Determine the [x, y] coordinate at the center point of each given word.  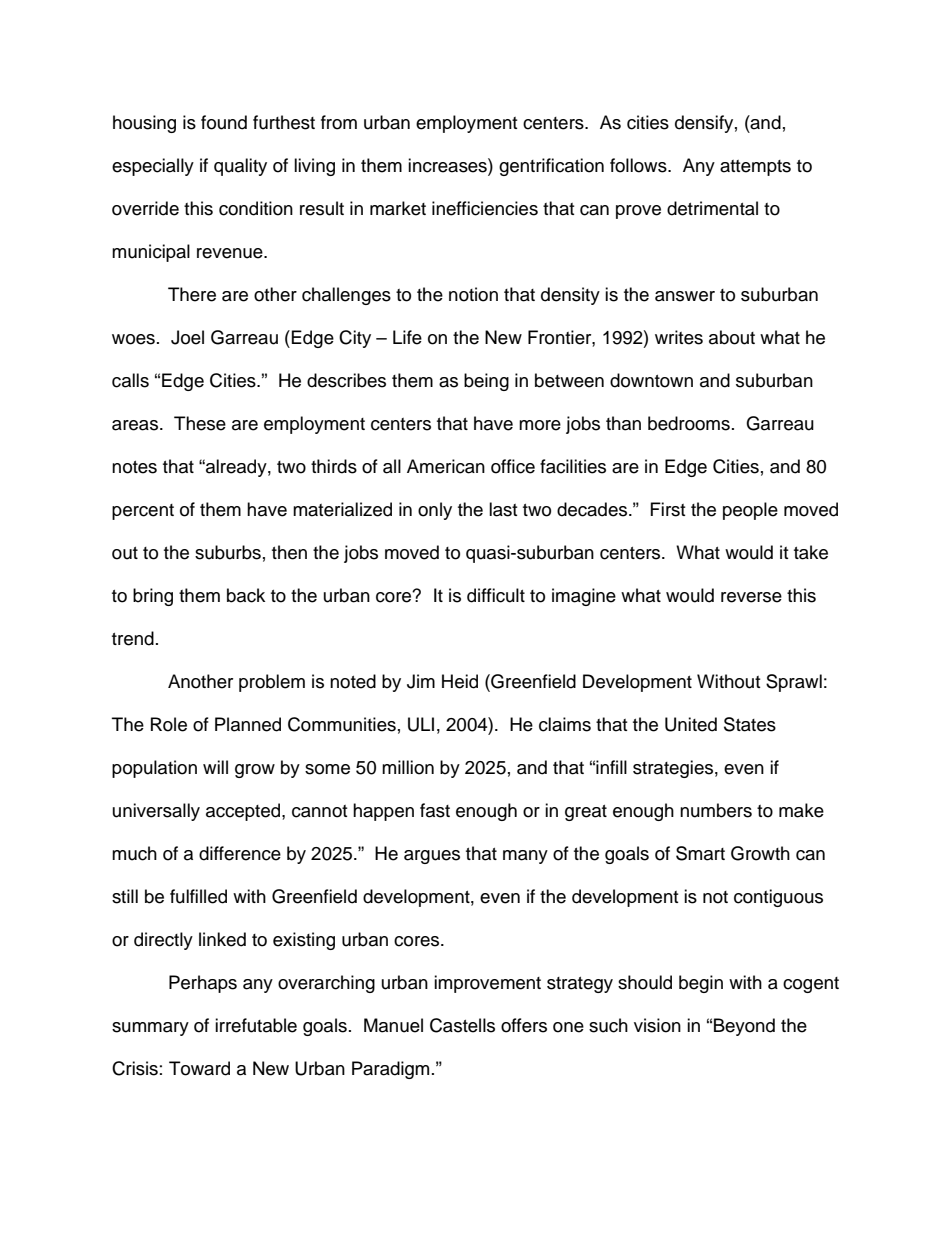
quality [240, 167]
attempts [755, 168]
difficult [496, 595]
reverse [751, 597]
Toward [199, 1068]
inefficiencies [485, 208]
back [246, 595]
